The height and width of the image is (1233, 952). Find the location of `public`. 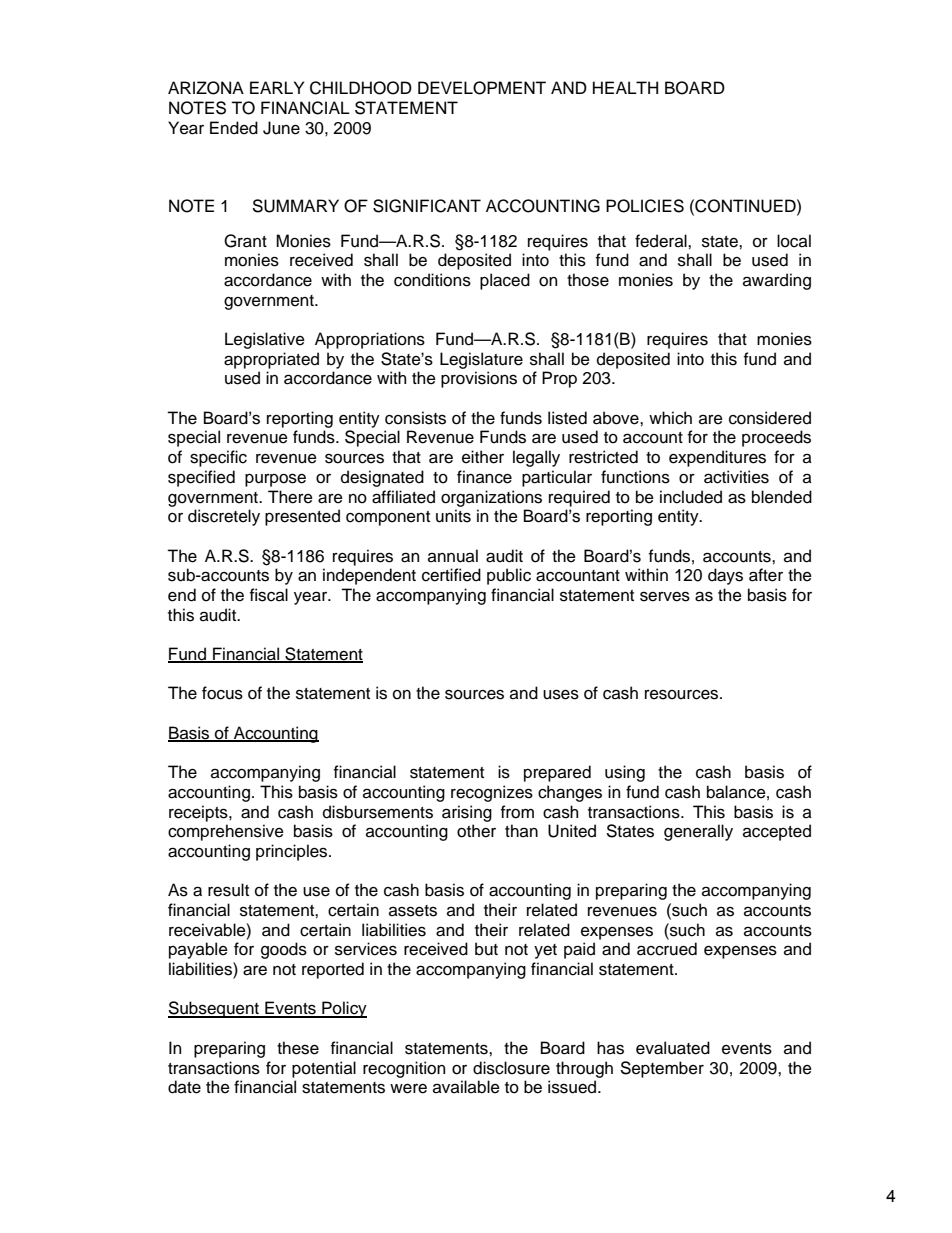

public is located at coordinates (509, 576).
